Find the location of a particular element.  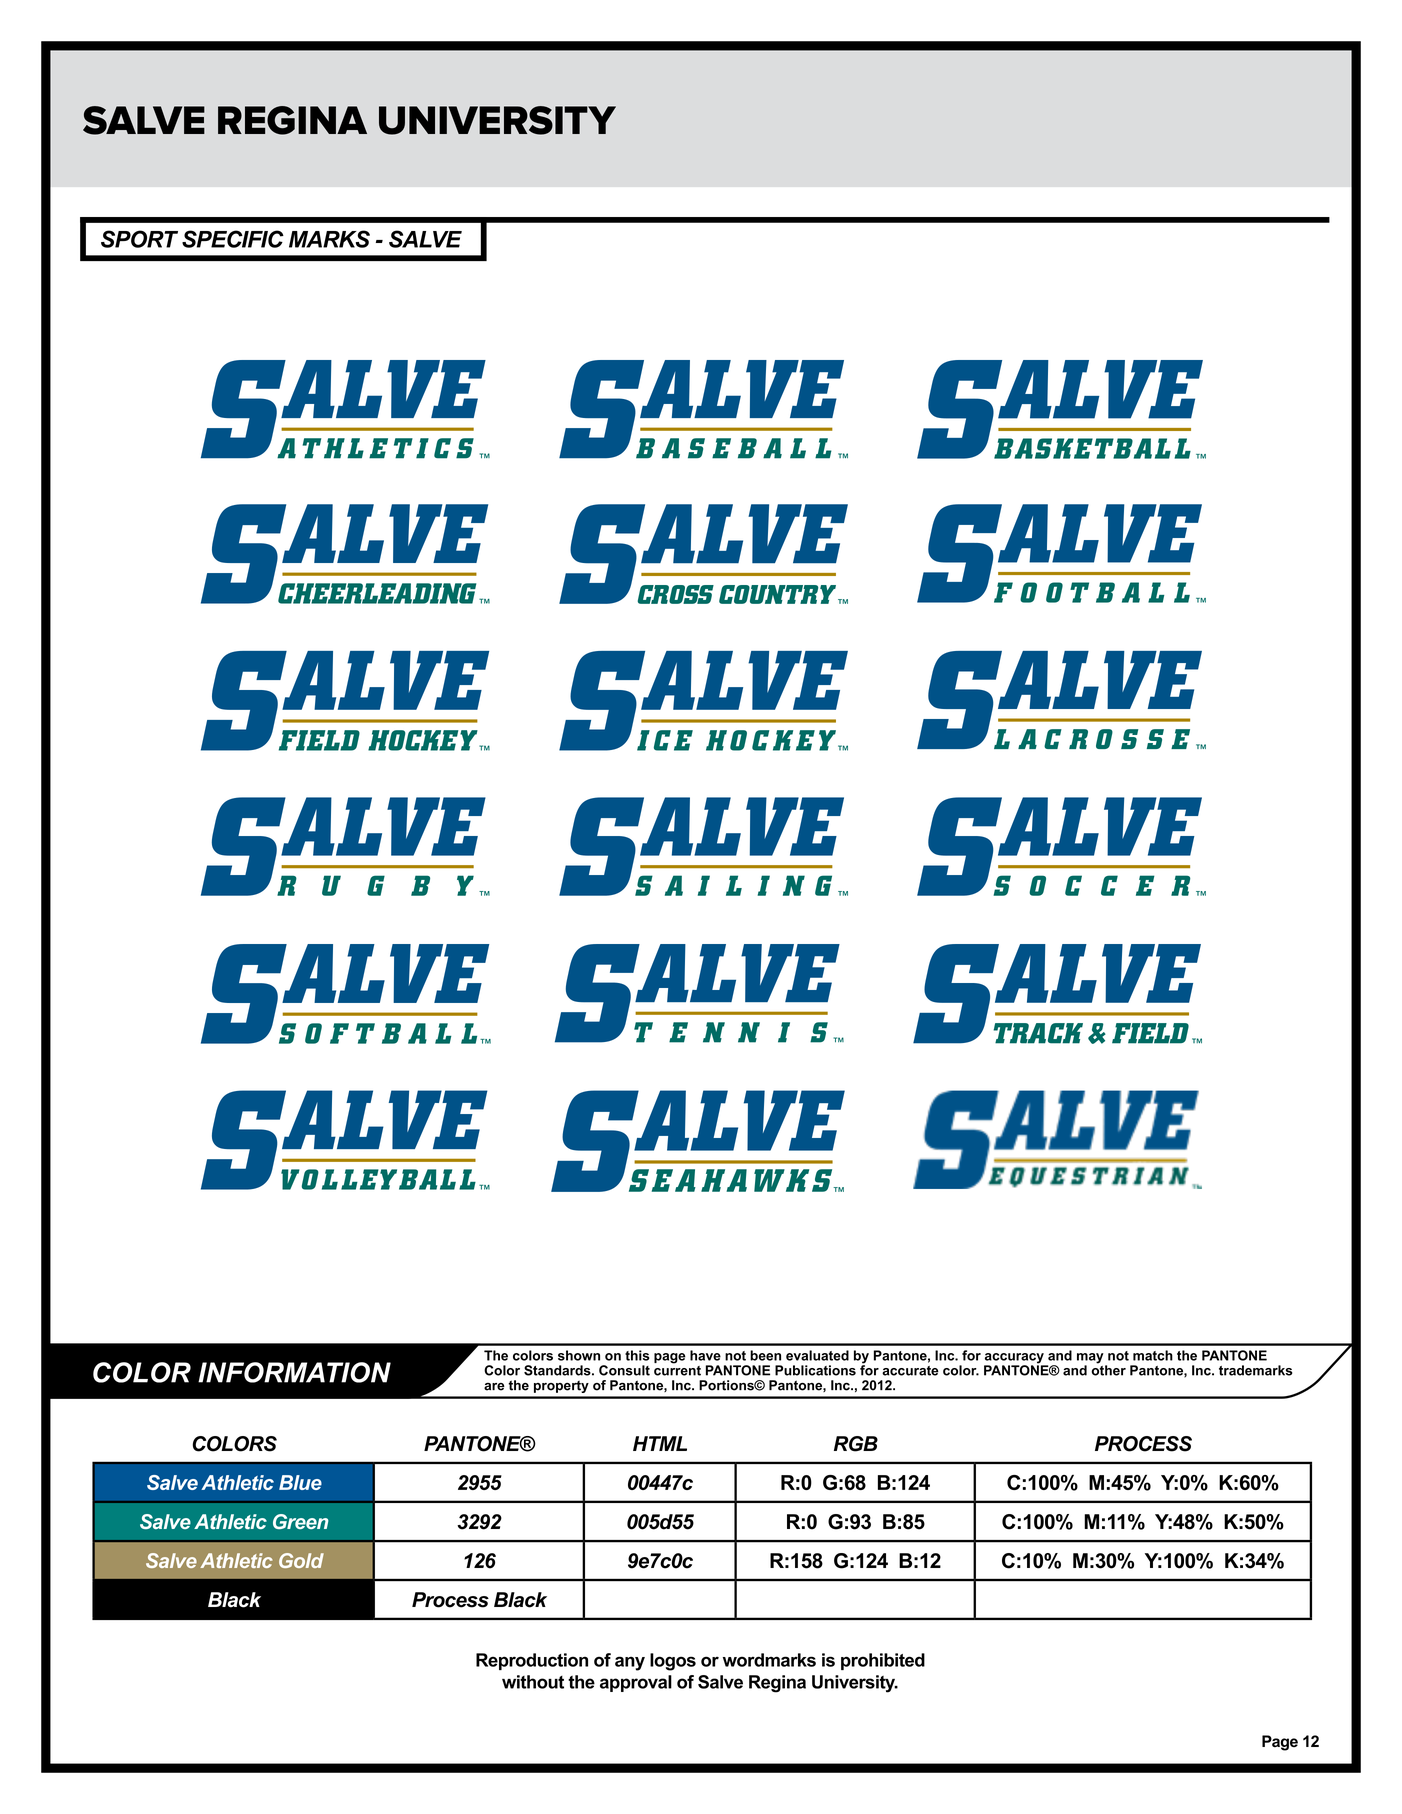

may is located at coordinates (1091, 1359).
